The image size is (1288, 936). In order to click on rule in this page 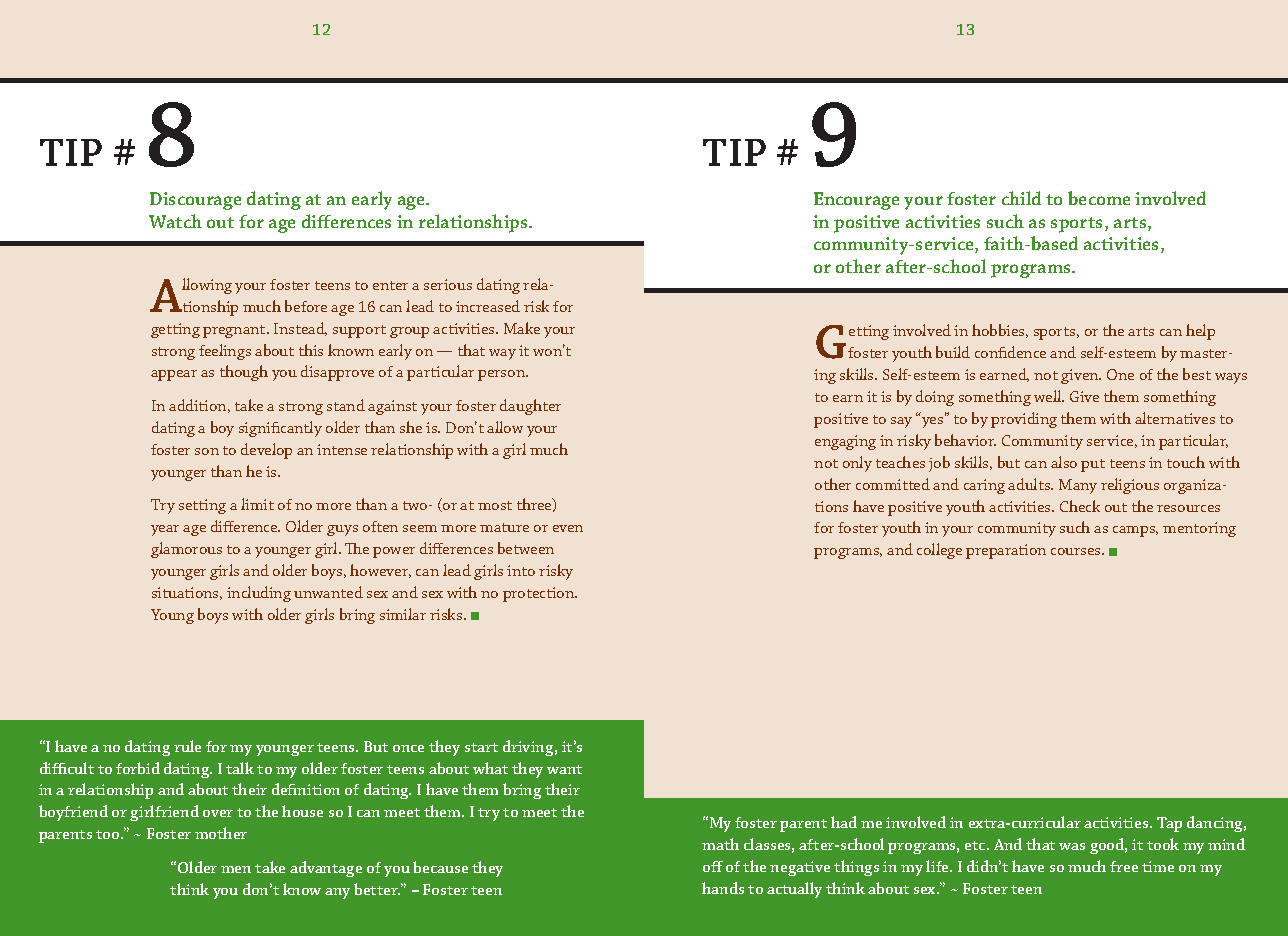, I will do `click(187, 746)`.
